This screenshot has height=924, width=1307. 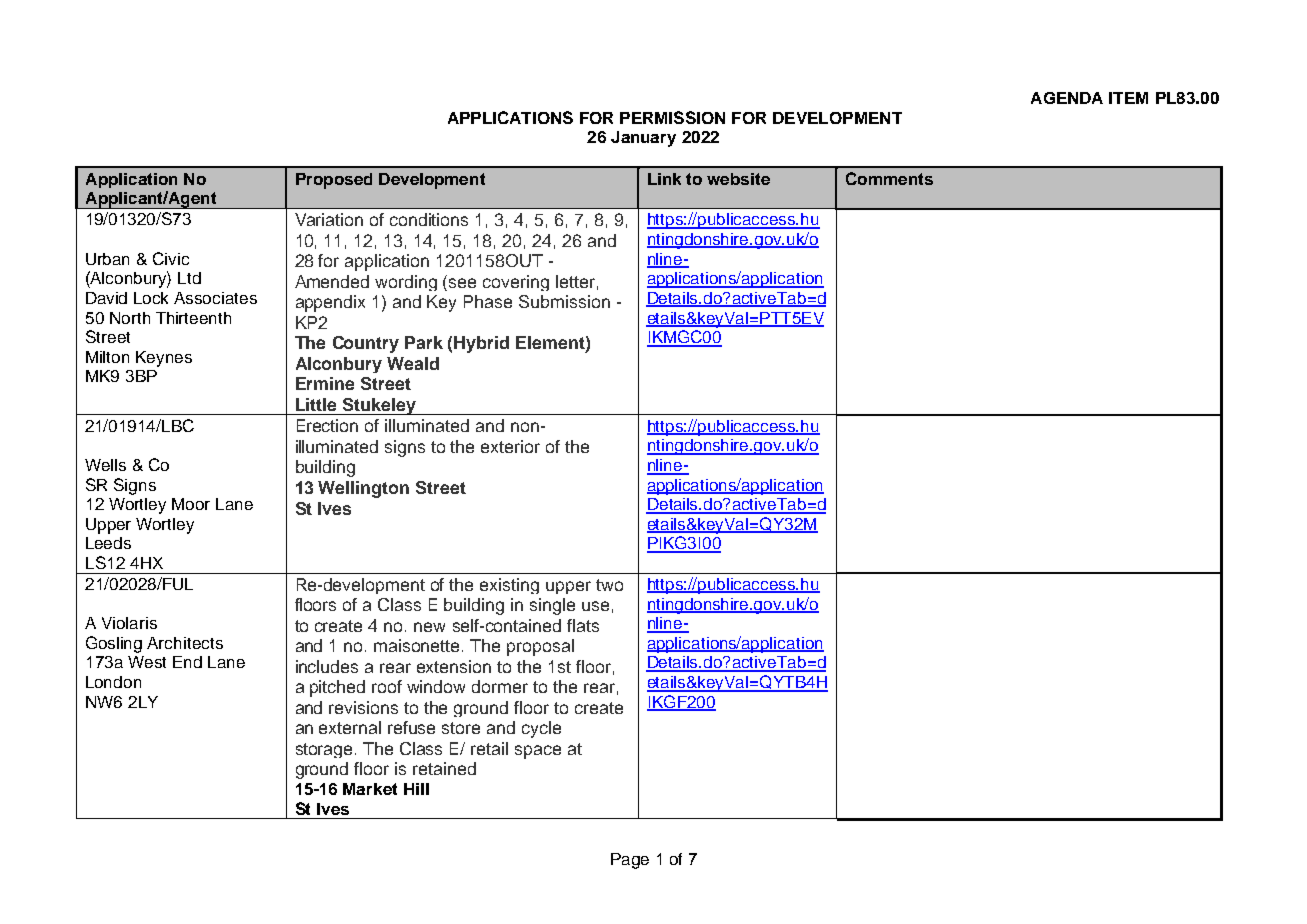 I want to click on Proposed, so click(x=334, y=181).
